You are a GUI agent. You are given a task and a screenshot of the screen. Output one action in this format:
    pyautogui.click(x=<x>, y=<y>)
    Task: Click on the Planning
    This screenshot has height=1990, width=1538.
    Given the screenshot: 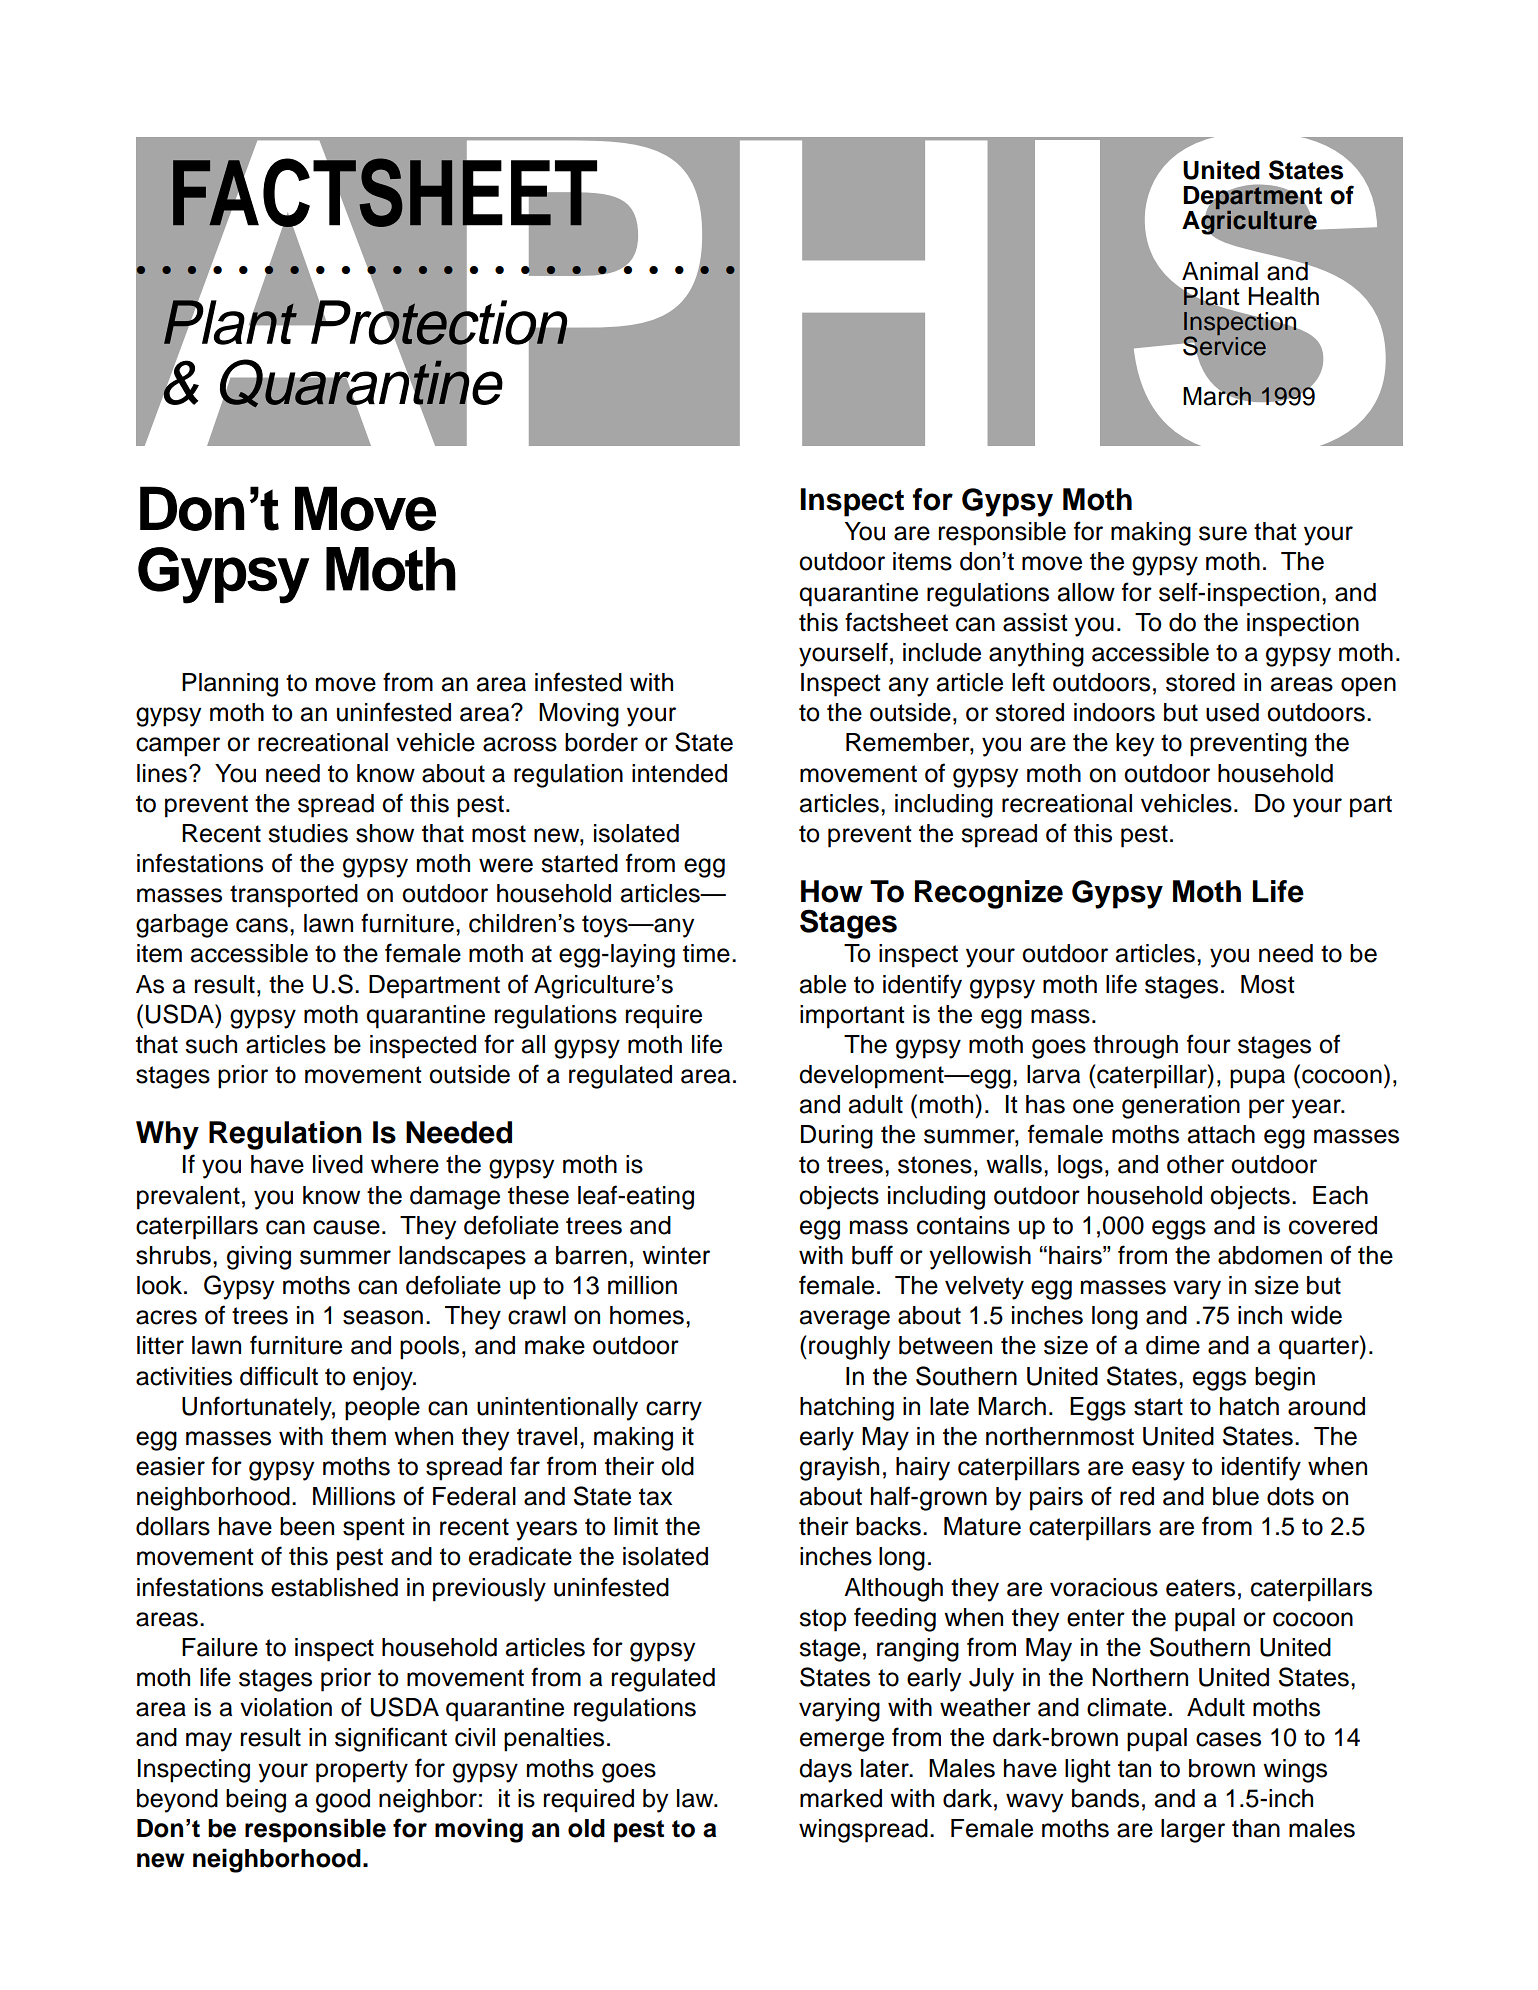 What is the action you would take?
    pyautogui.click(x=230, y=685)
